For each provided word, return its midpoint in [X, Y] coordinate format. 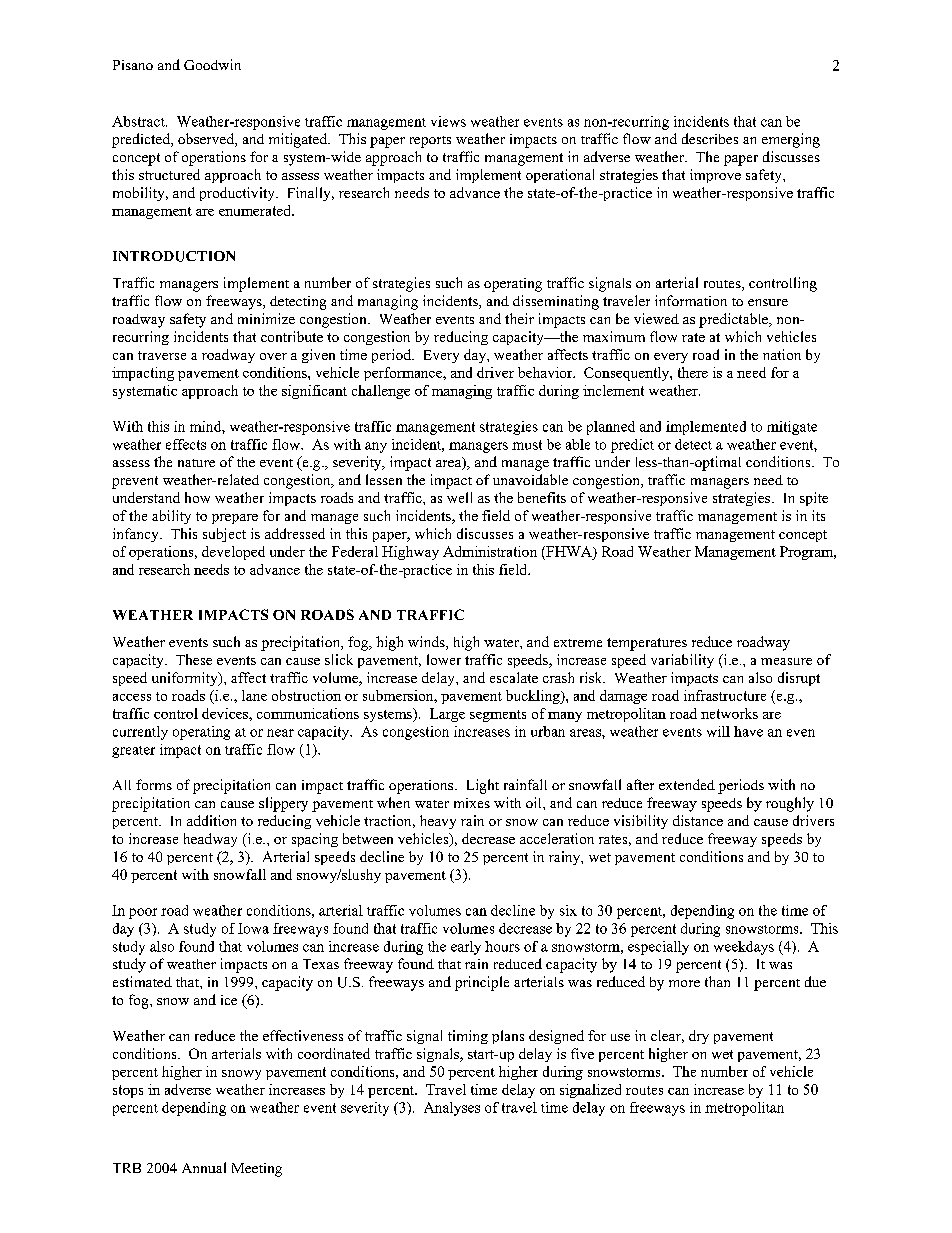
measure [786, 661]
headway [210, 840]
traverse [162, 355]
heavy [438, 822]
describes [710, 138]
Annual [204, 1167]
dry [699, 1037]
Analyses [452, 1109]
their [519, 318]
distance [698, 820]
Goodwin [212, 64]
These [194, 659]
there [693, 372]
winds [427, 643]
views [448, 121]
